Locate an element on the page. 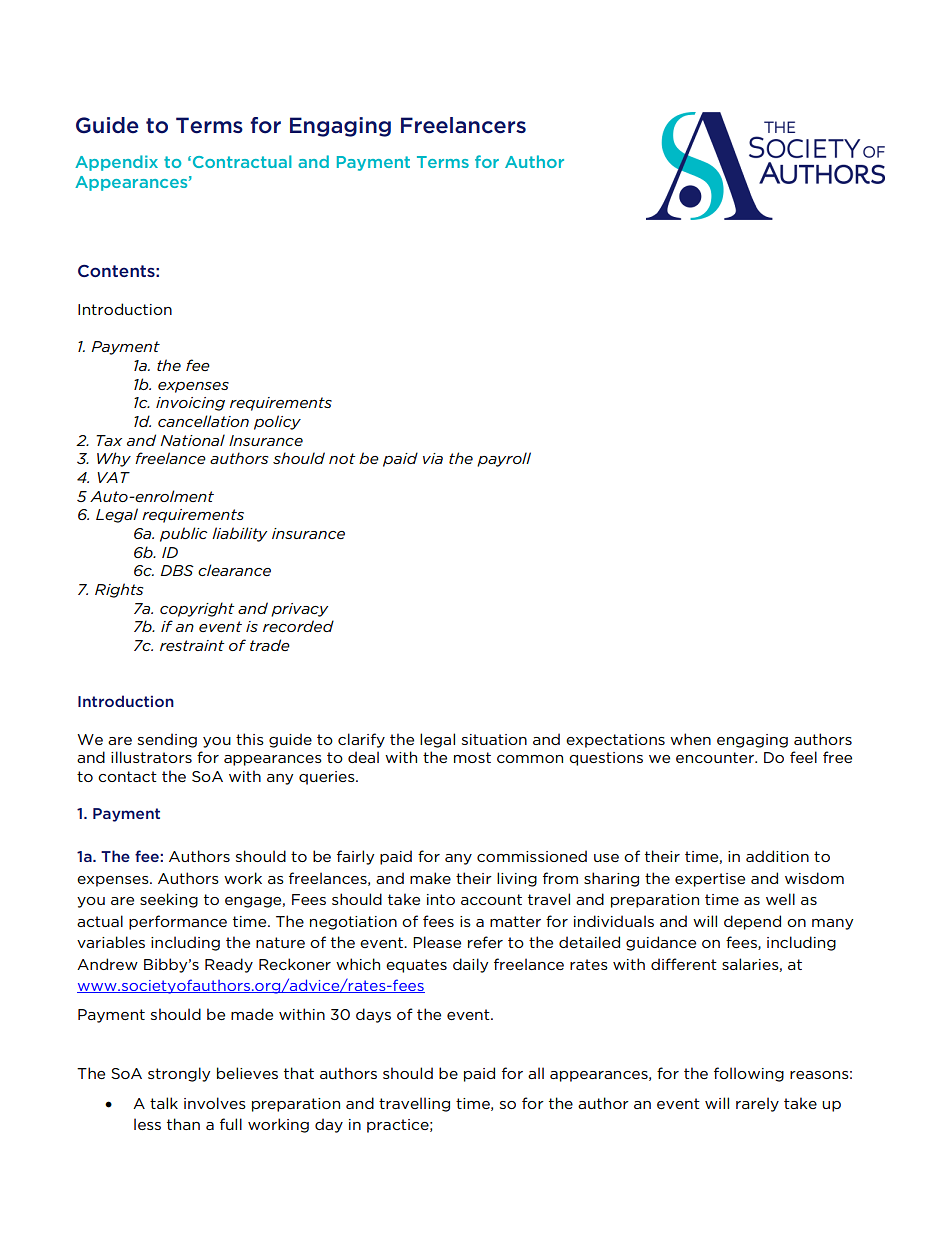 Image resolution: width=952 pixels, height=1233 pixels. involves is located at coordinates (215, 1103).
